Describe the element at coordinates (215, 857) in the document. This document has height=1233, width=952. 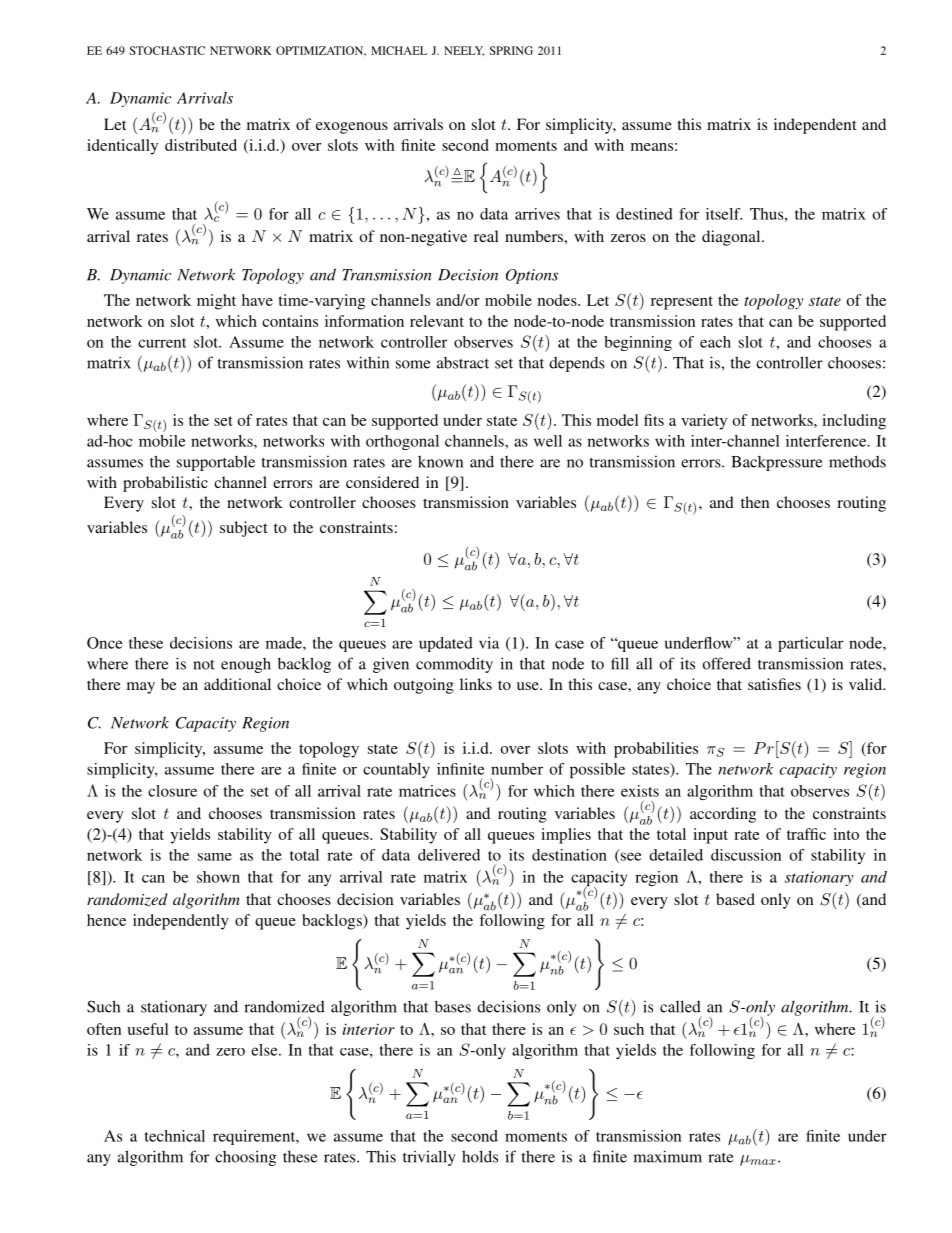
I see `same` at that location.
